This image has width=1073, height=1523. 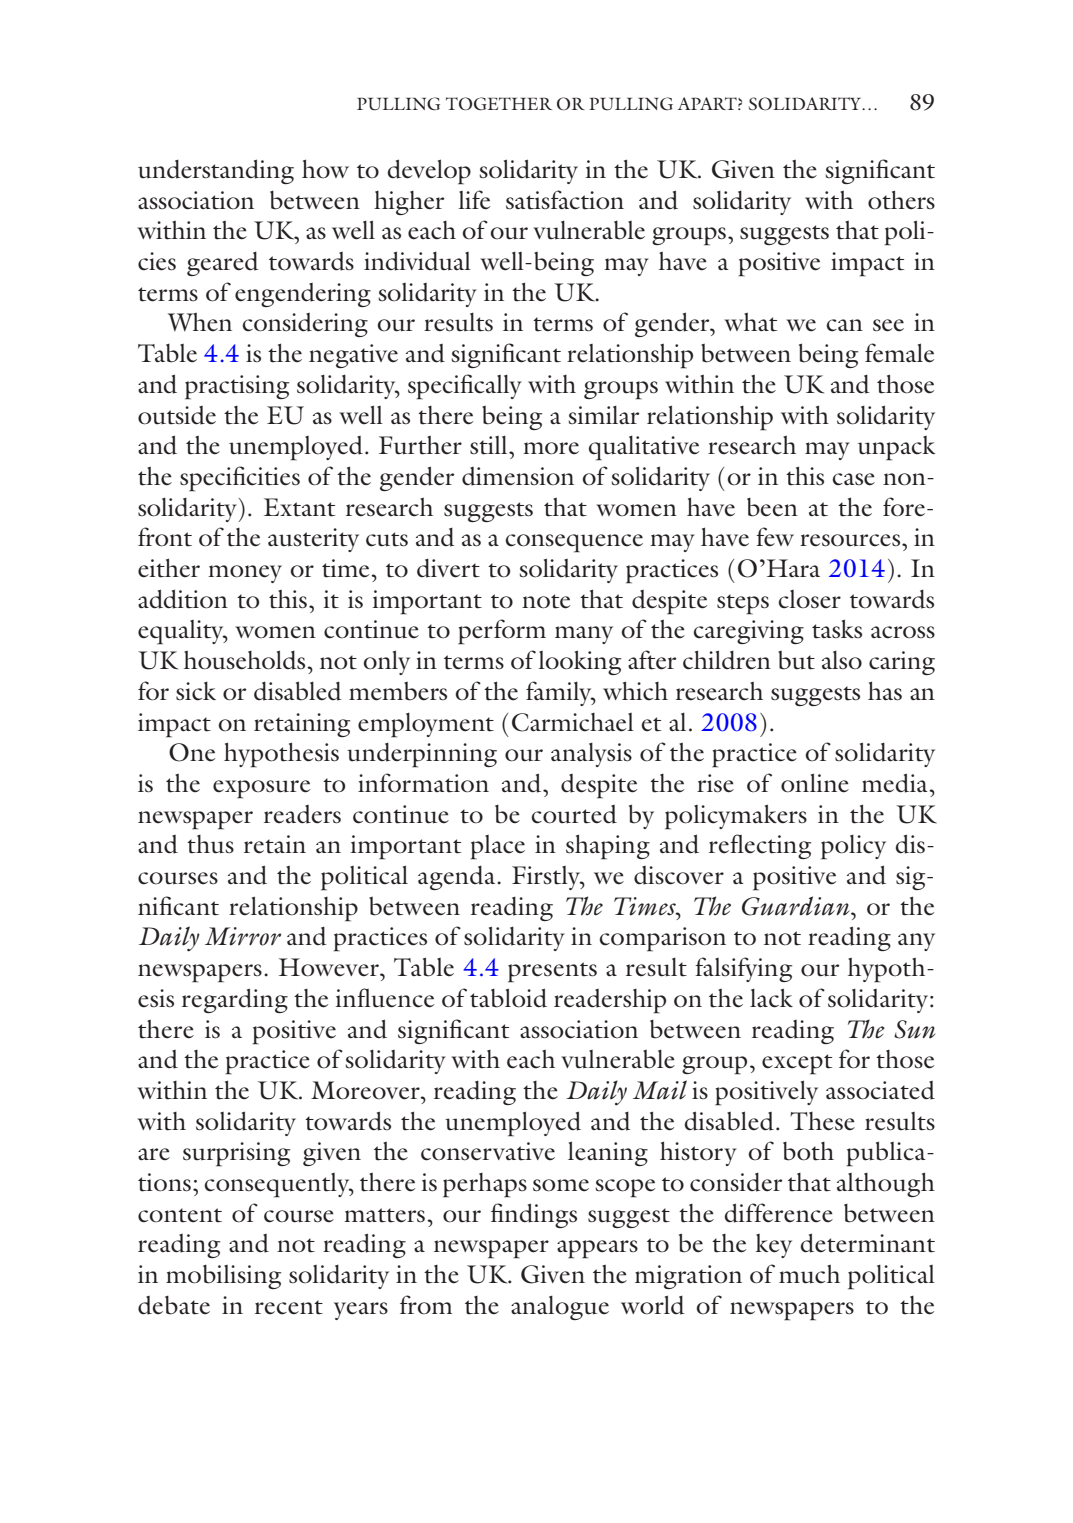 What do you see at coordinates (771, 998) in the image?
I see `lack` at bounding box center [771, 998].
